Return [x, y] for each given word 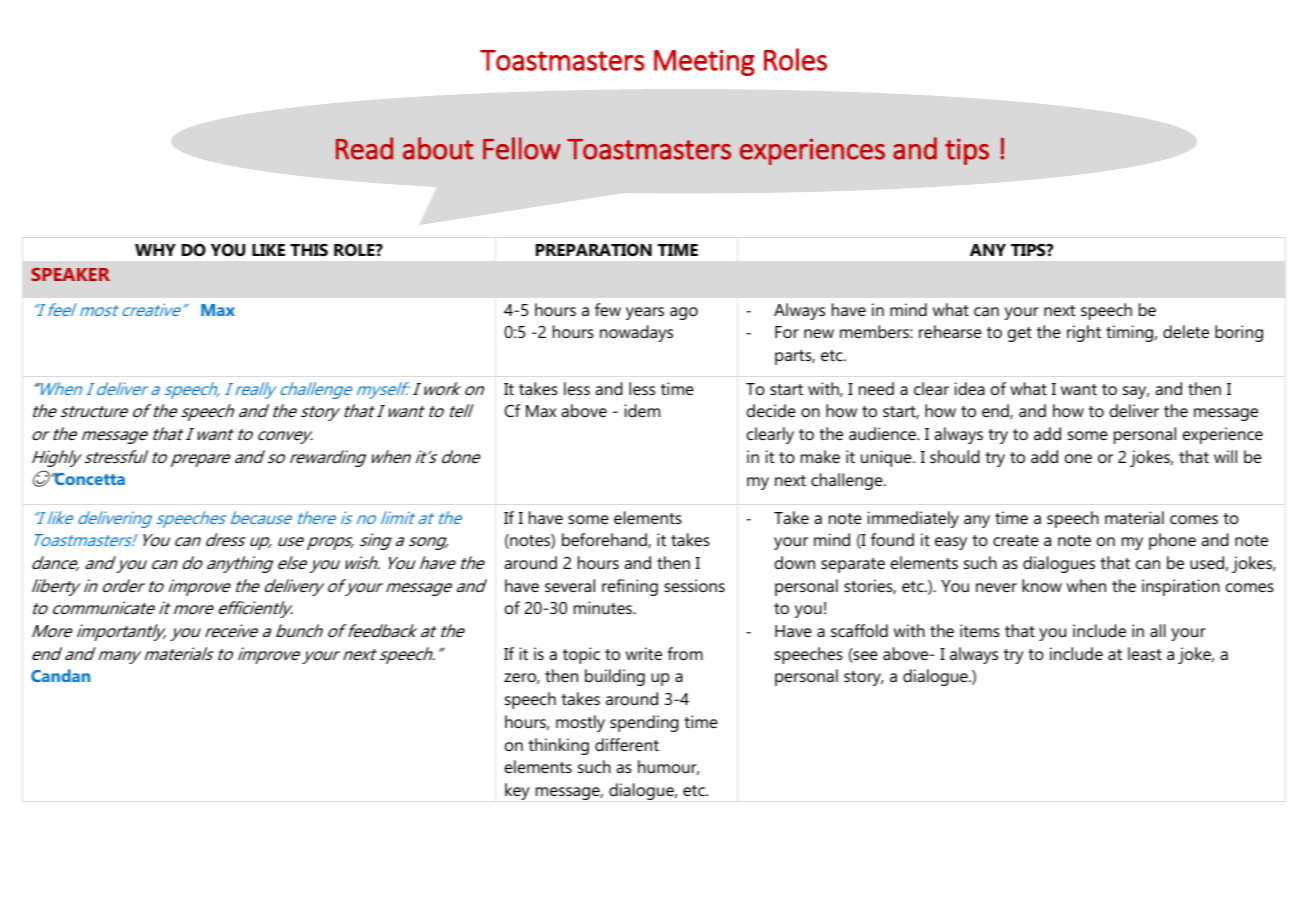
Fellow [522, 148]
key [517, 791]
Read [364, 148]
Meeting [704, 62]
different [627, 744]
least [1145, 653]
